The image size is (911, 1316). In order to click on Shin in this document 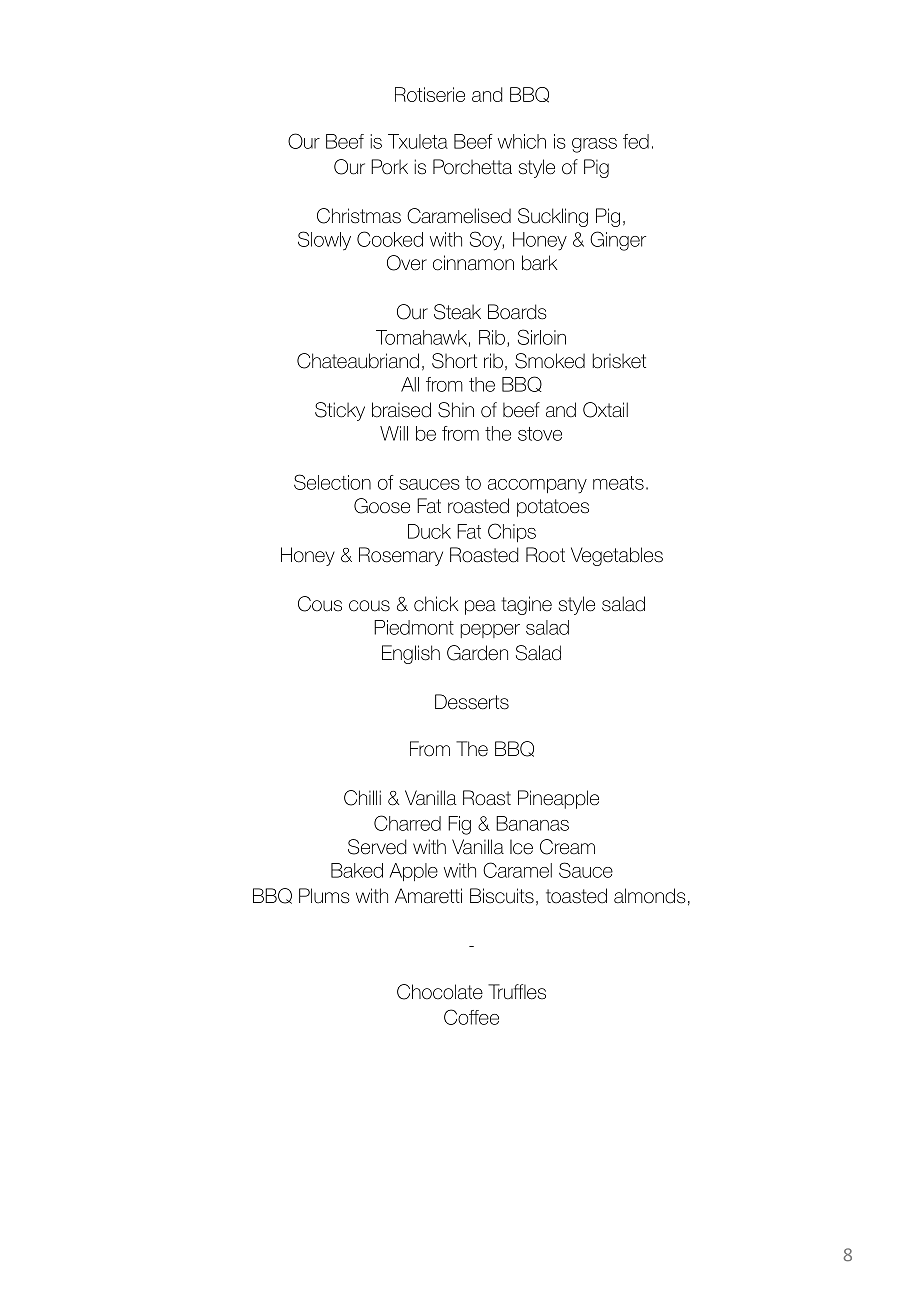, I will do `click(456, 410)`.
